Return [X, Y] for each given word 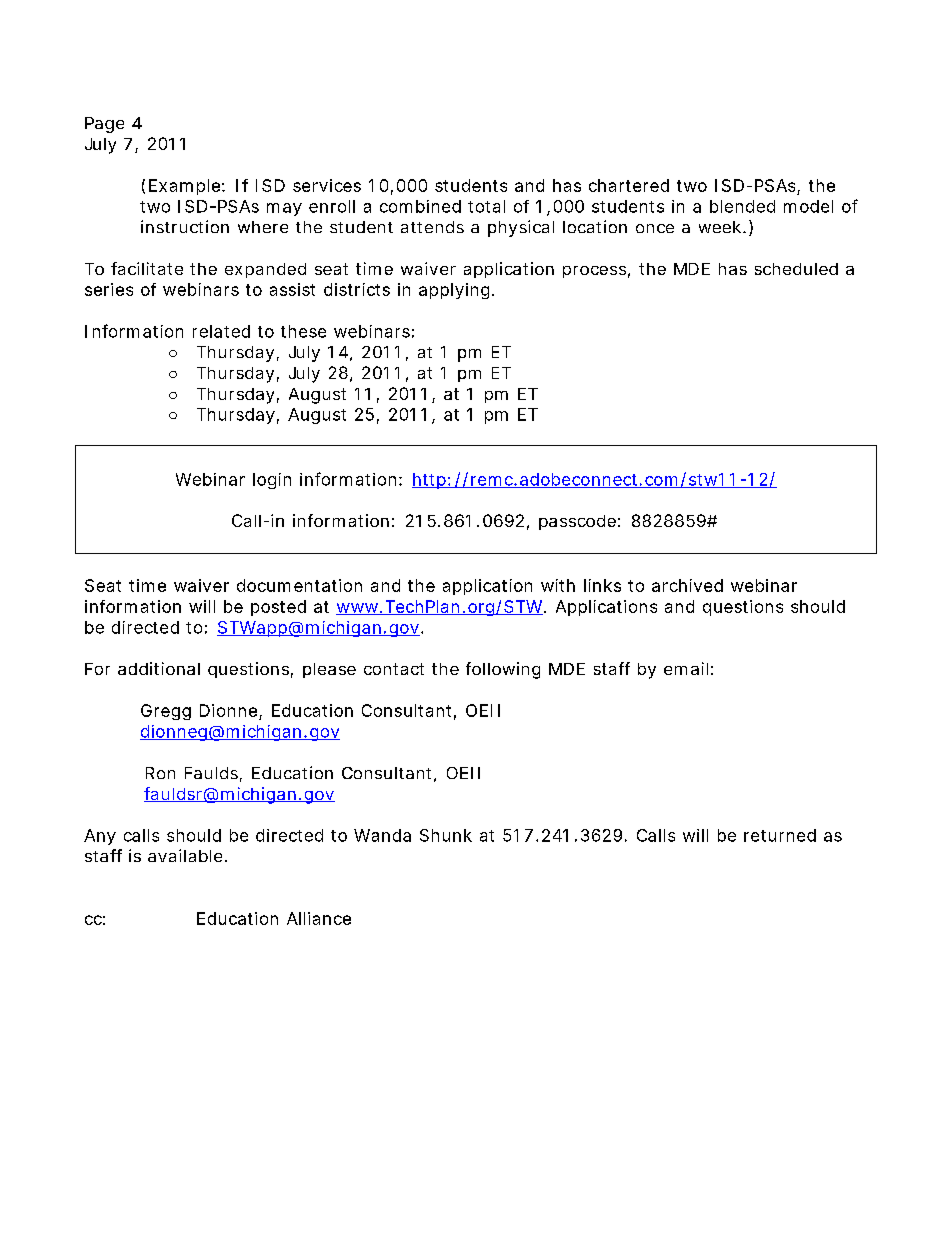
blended [742, 206]
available [185, 855]
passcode [577, 522]
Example [184, 187]
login [272, 481]
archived [687, 585]
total [486, 206]
